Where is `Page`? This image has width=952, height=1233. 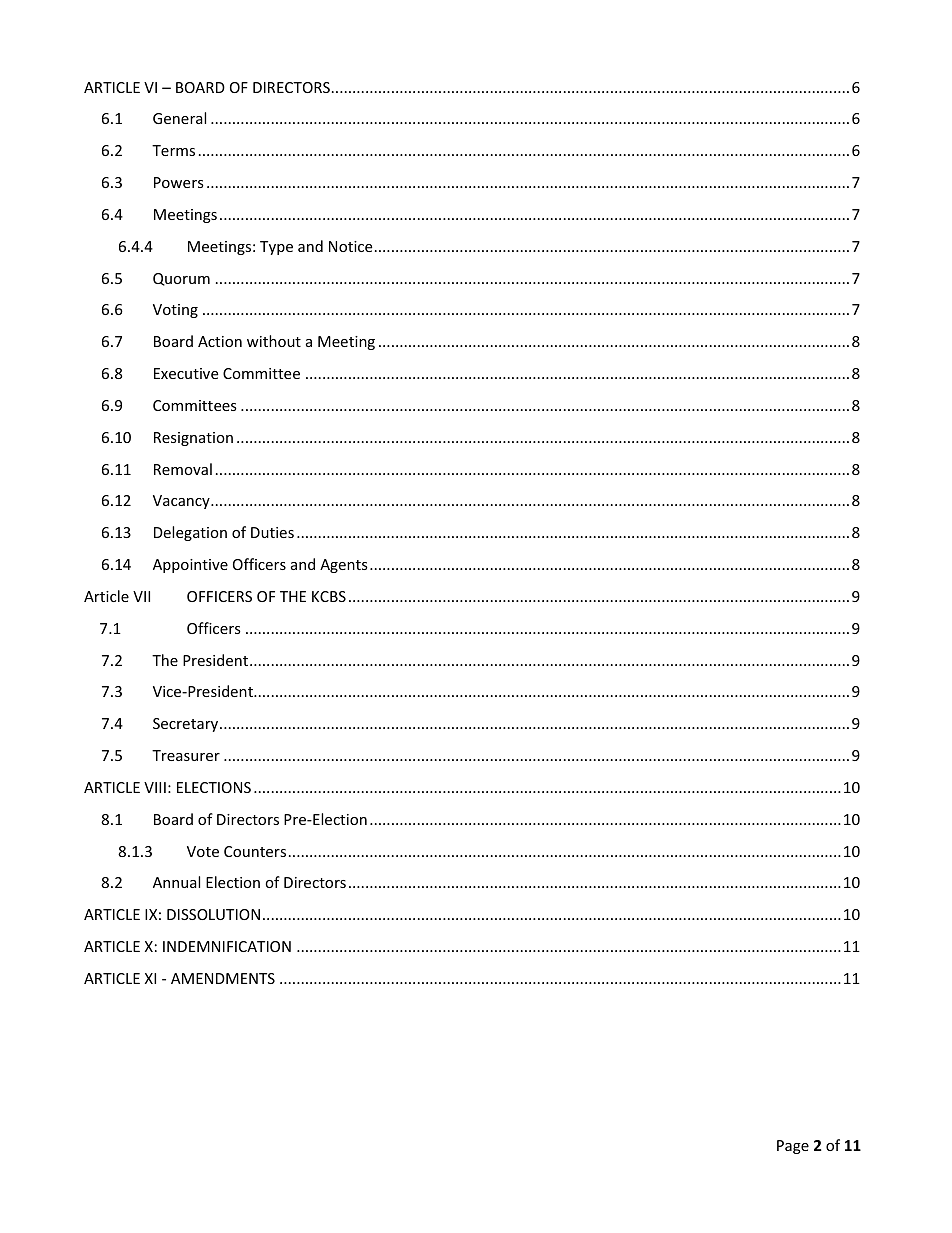 Page is located at coordinates (793, 1147).
